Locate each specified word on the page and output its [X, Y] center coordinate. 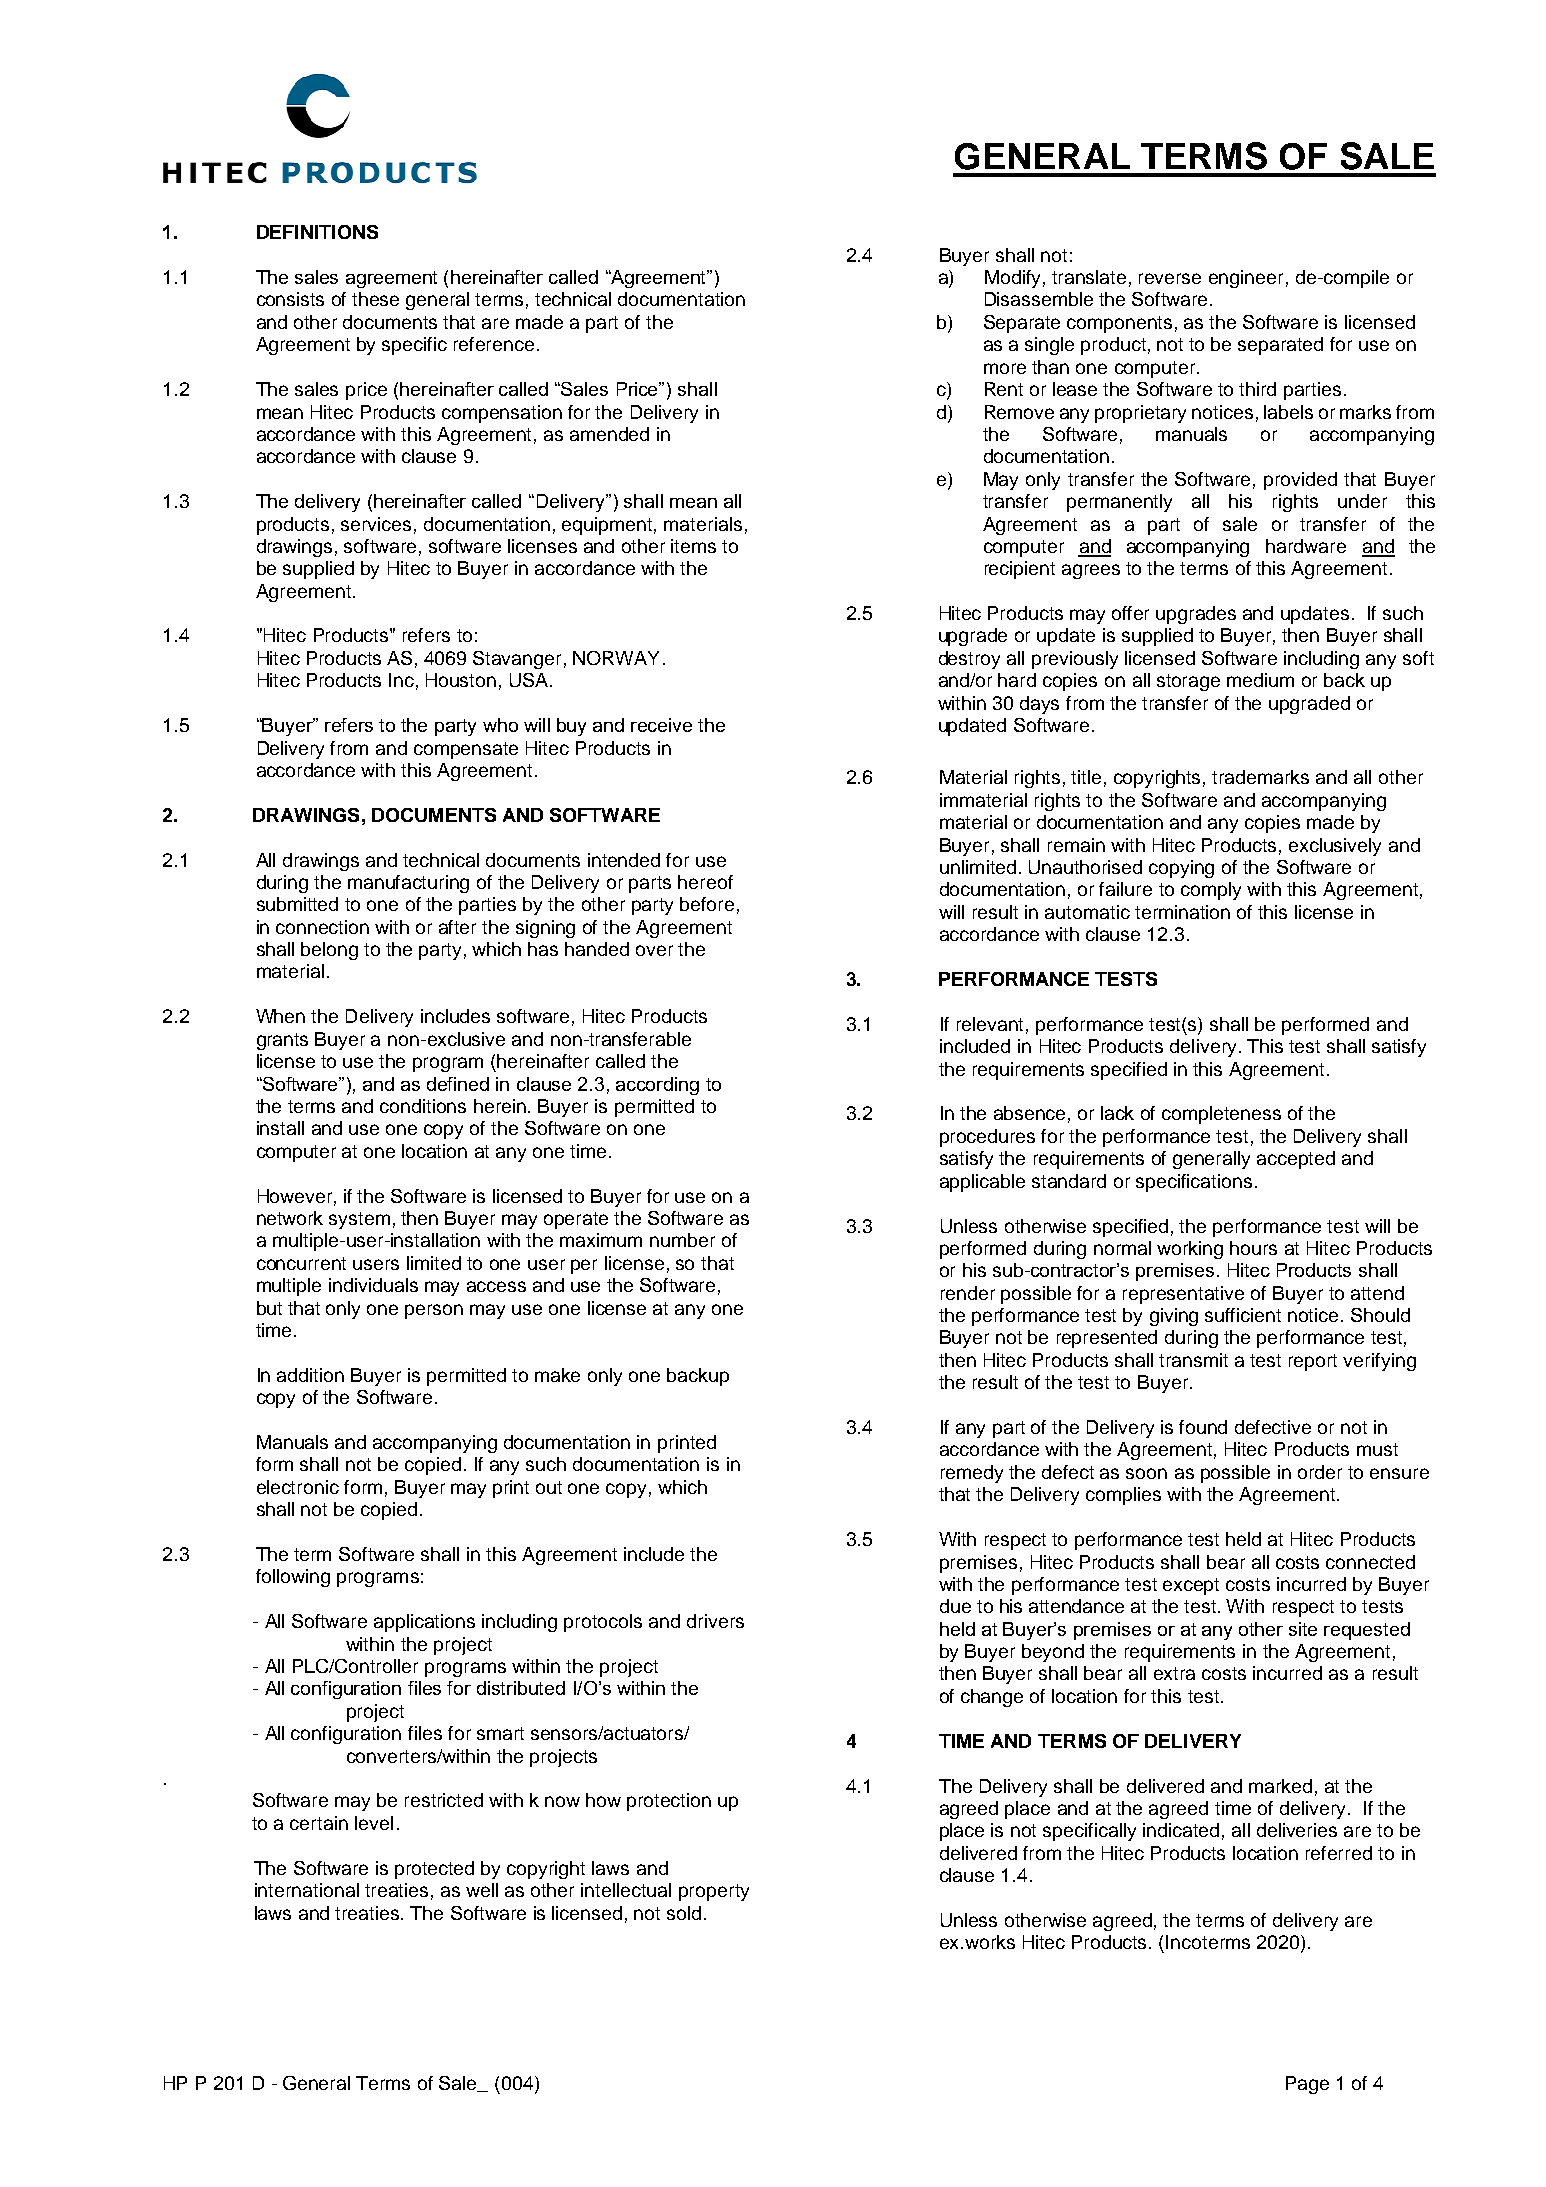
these [375, 299]
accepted [1296, 1160]
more [1005, 368]
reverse [1170, 278]
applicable [982, 1183]
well [482, 1890]
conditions [423, 1106]
